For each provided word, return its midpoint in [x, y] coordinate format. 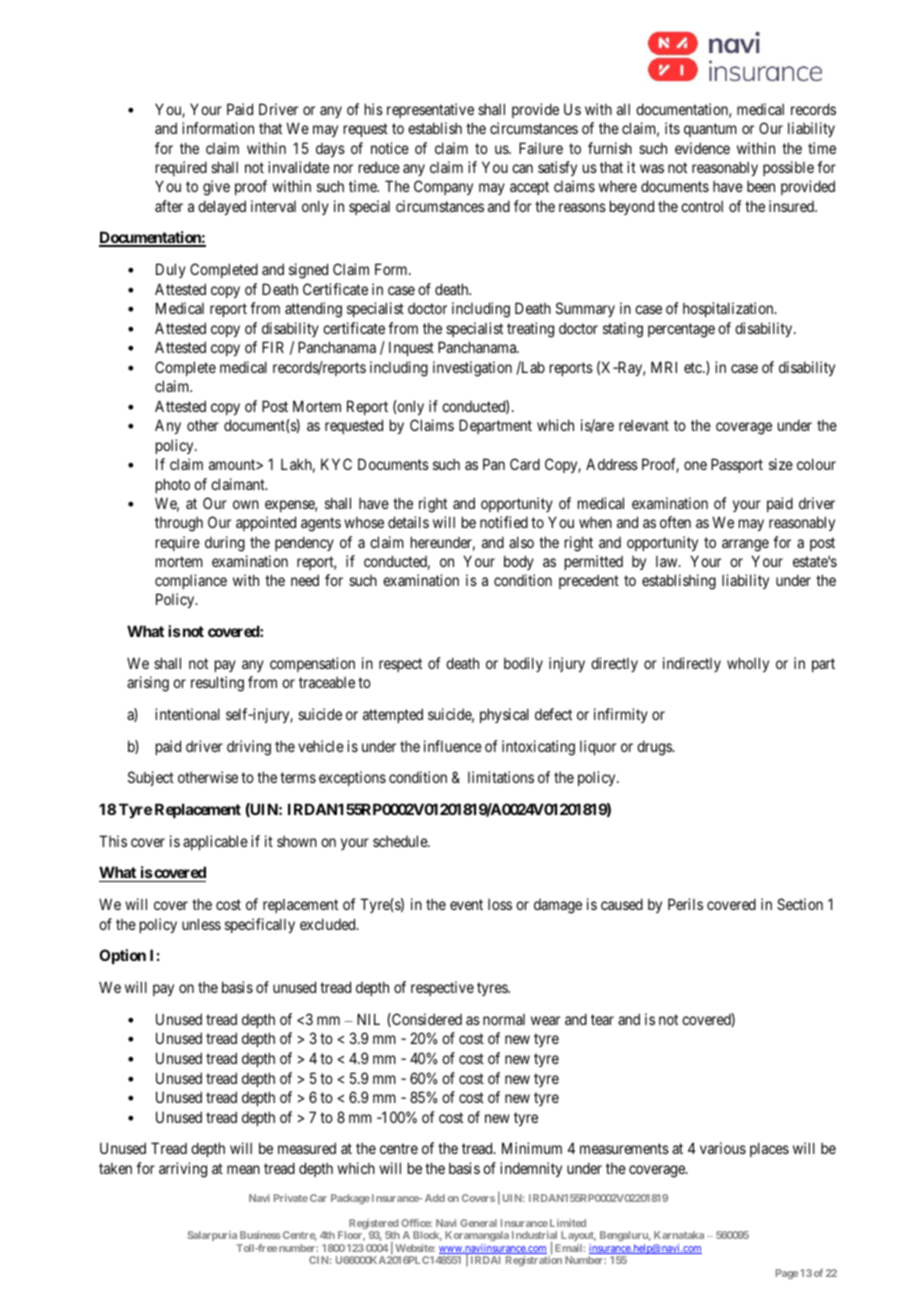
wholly [748, 664]
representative [430, 110]
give [216, 188]
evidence [702, 148]
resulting [217, 684]
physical [504, 715]
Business [260, 1235]
